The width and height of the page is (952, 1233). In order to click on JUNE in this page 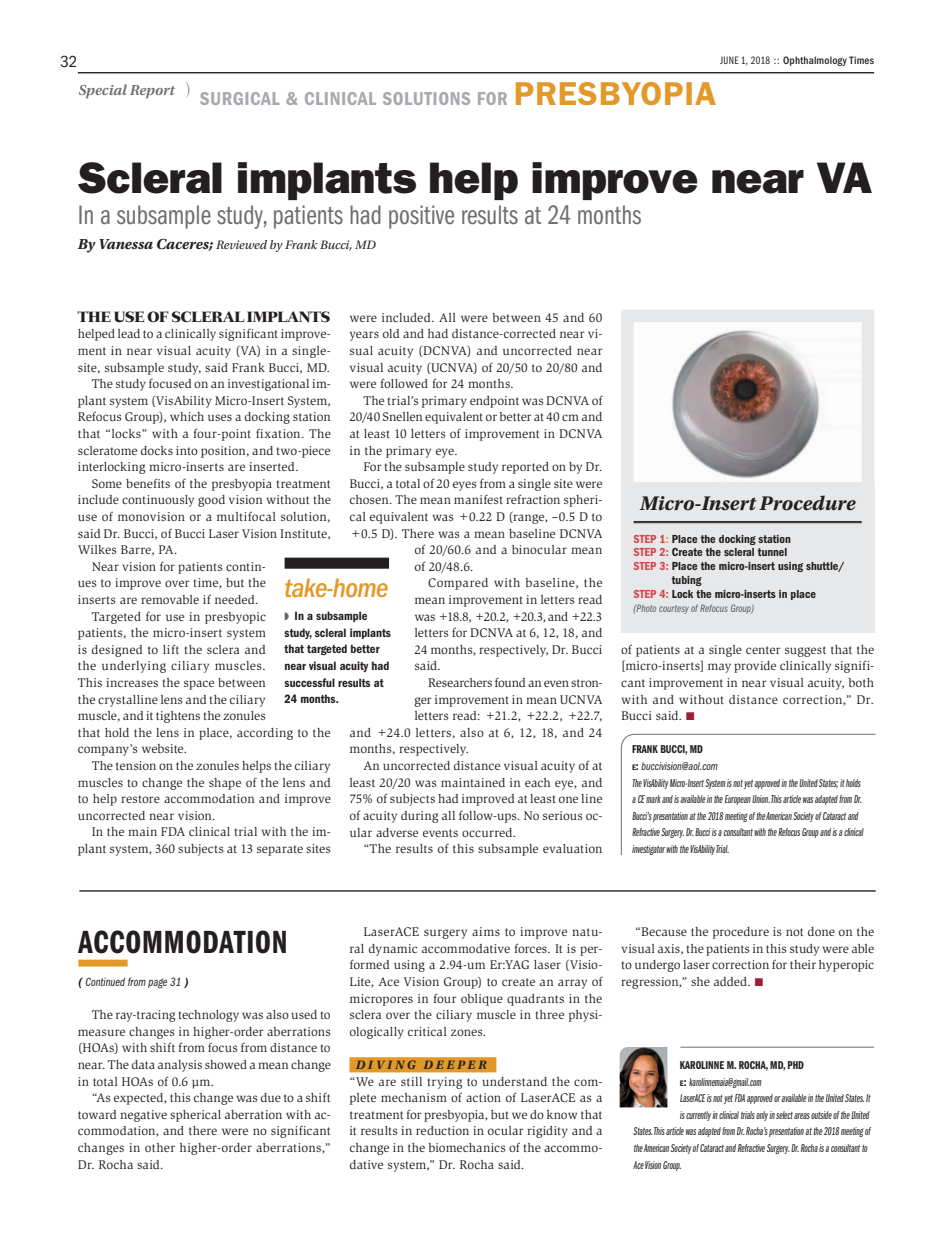, I will do `click(729, 60)`.
